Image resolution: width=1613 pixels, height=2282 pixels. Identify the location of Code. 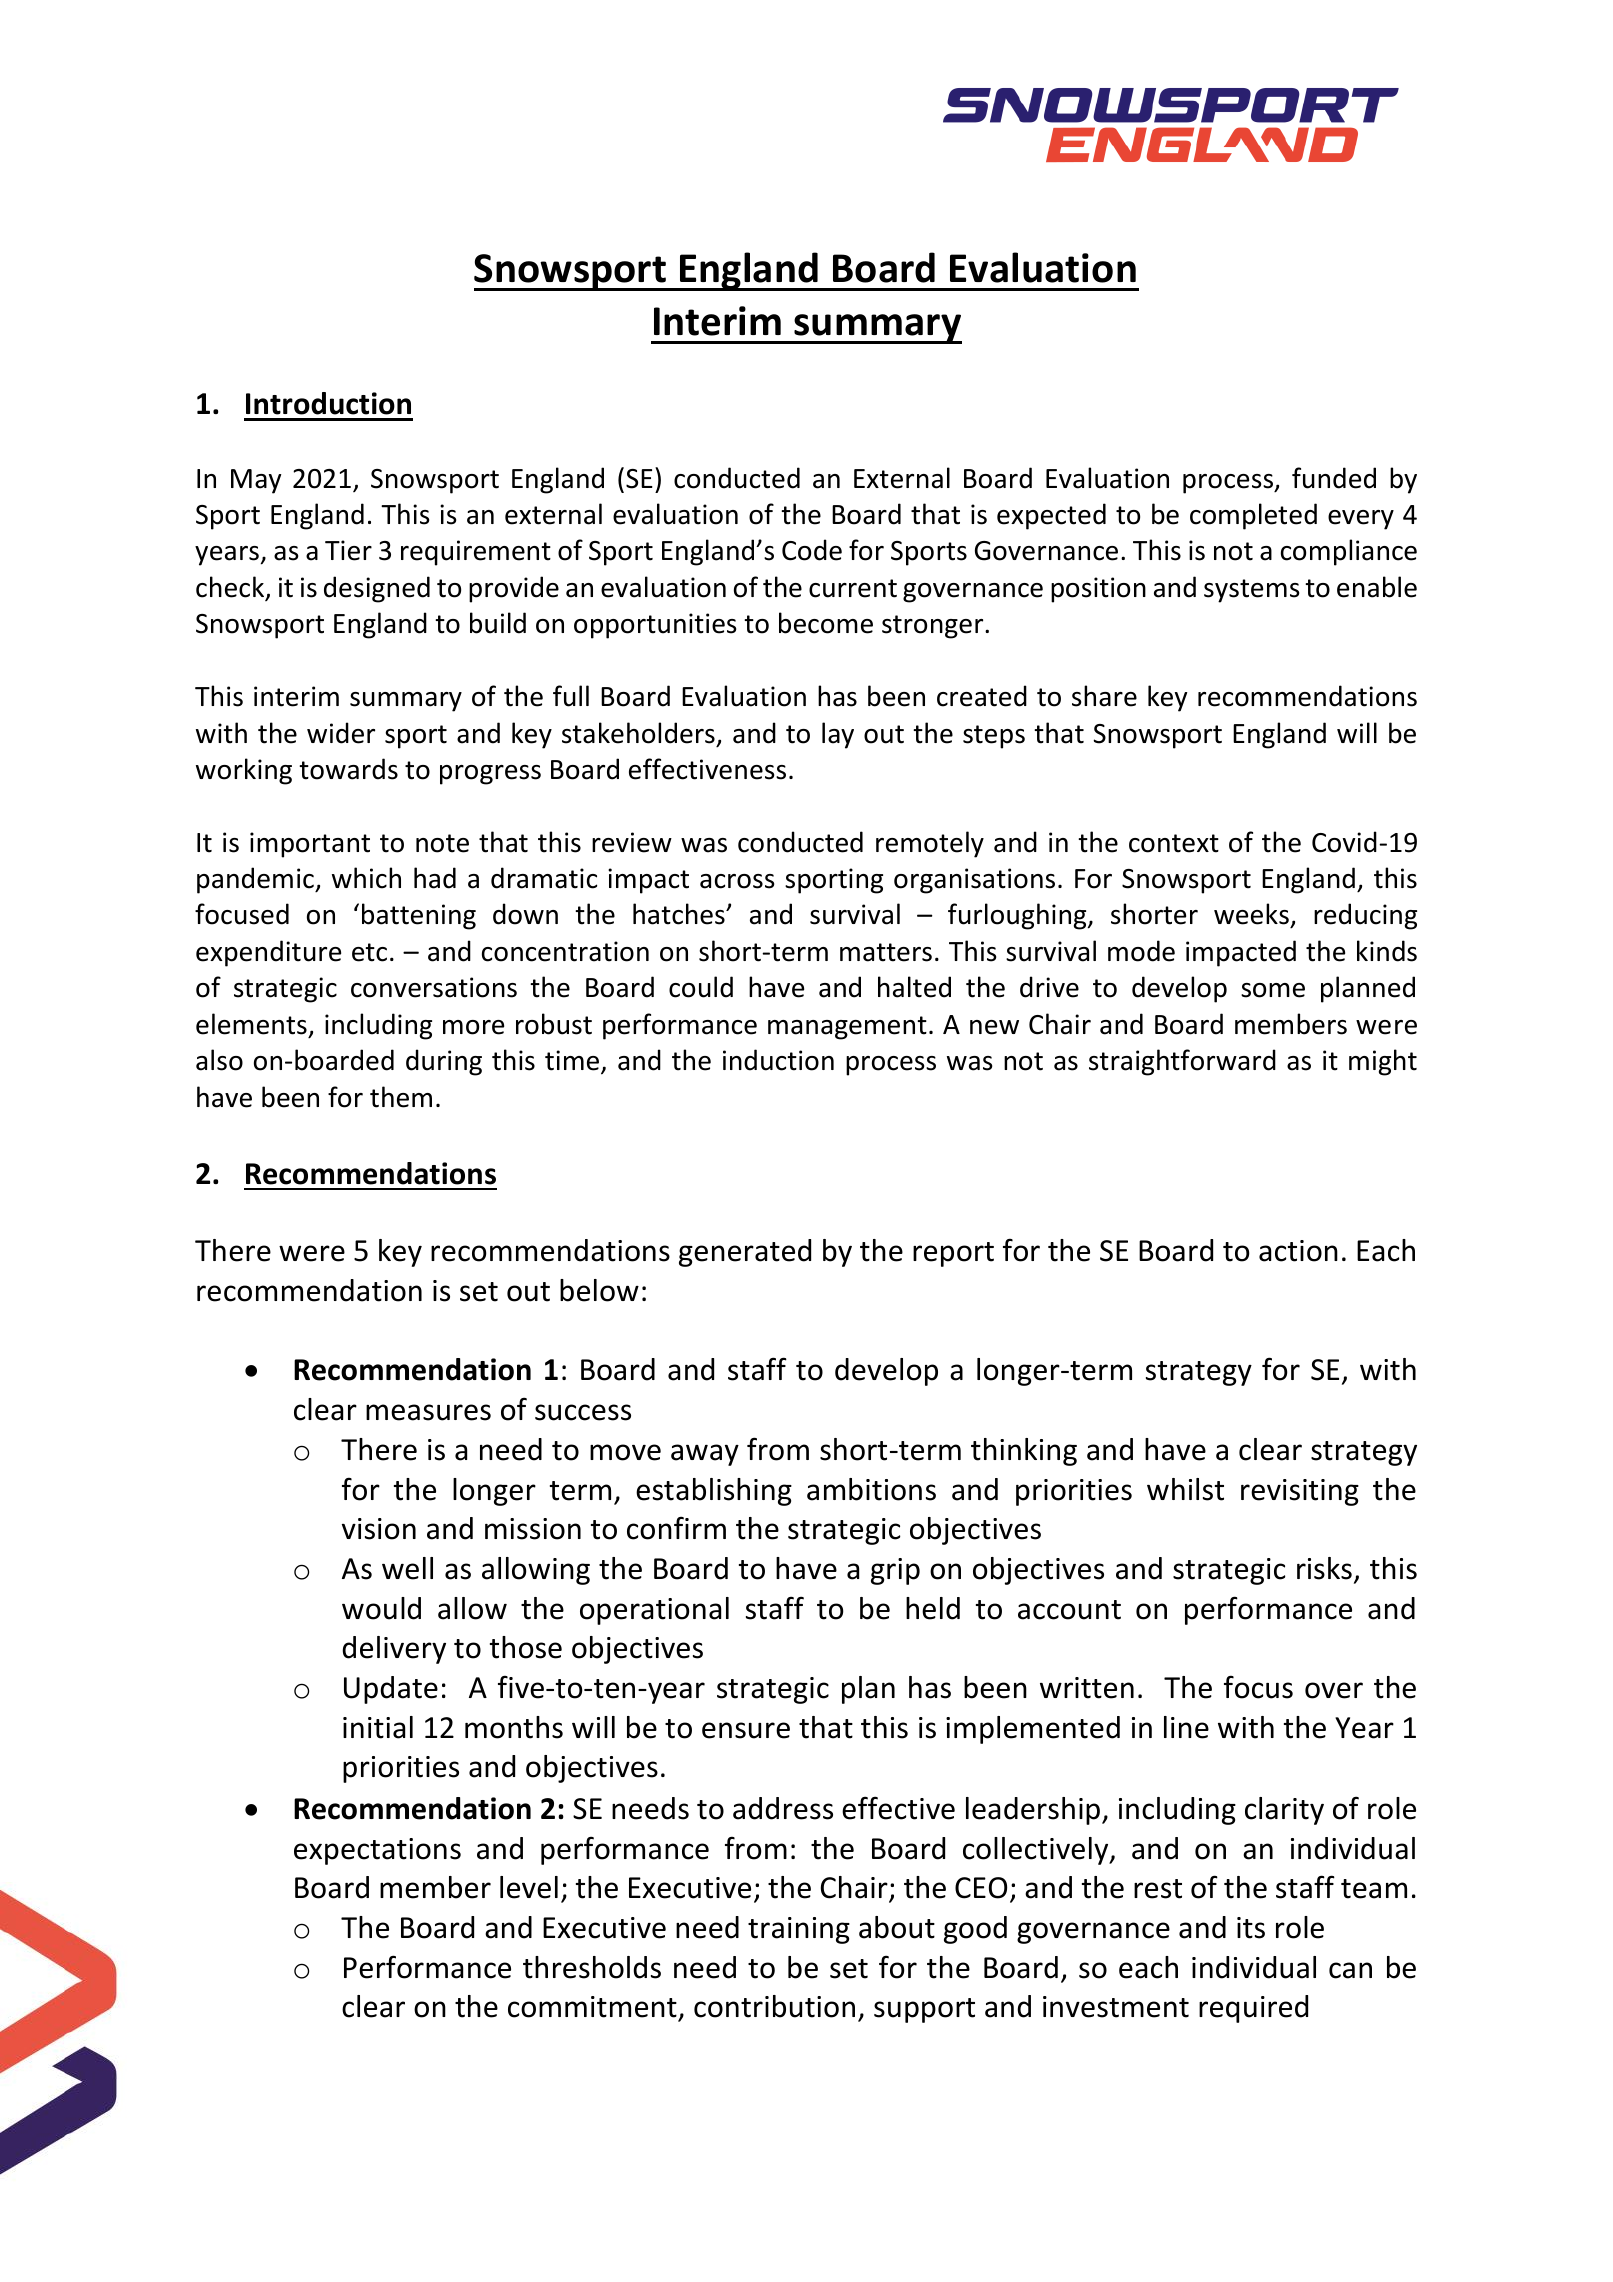
(812, 550).
